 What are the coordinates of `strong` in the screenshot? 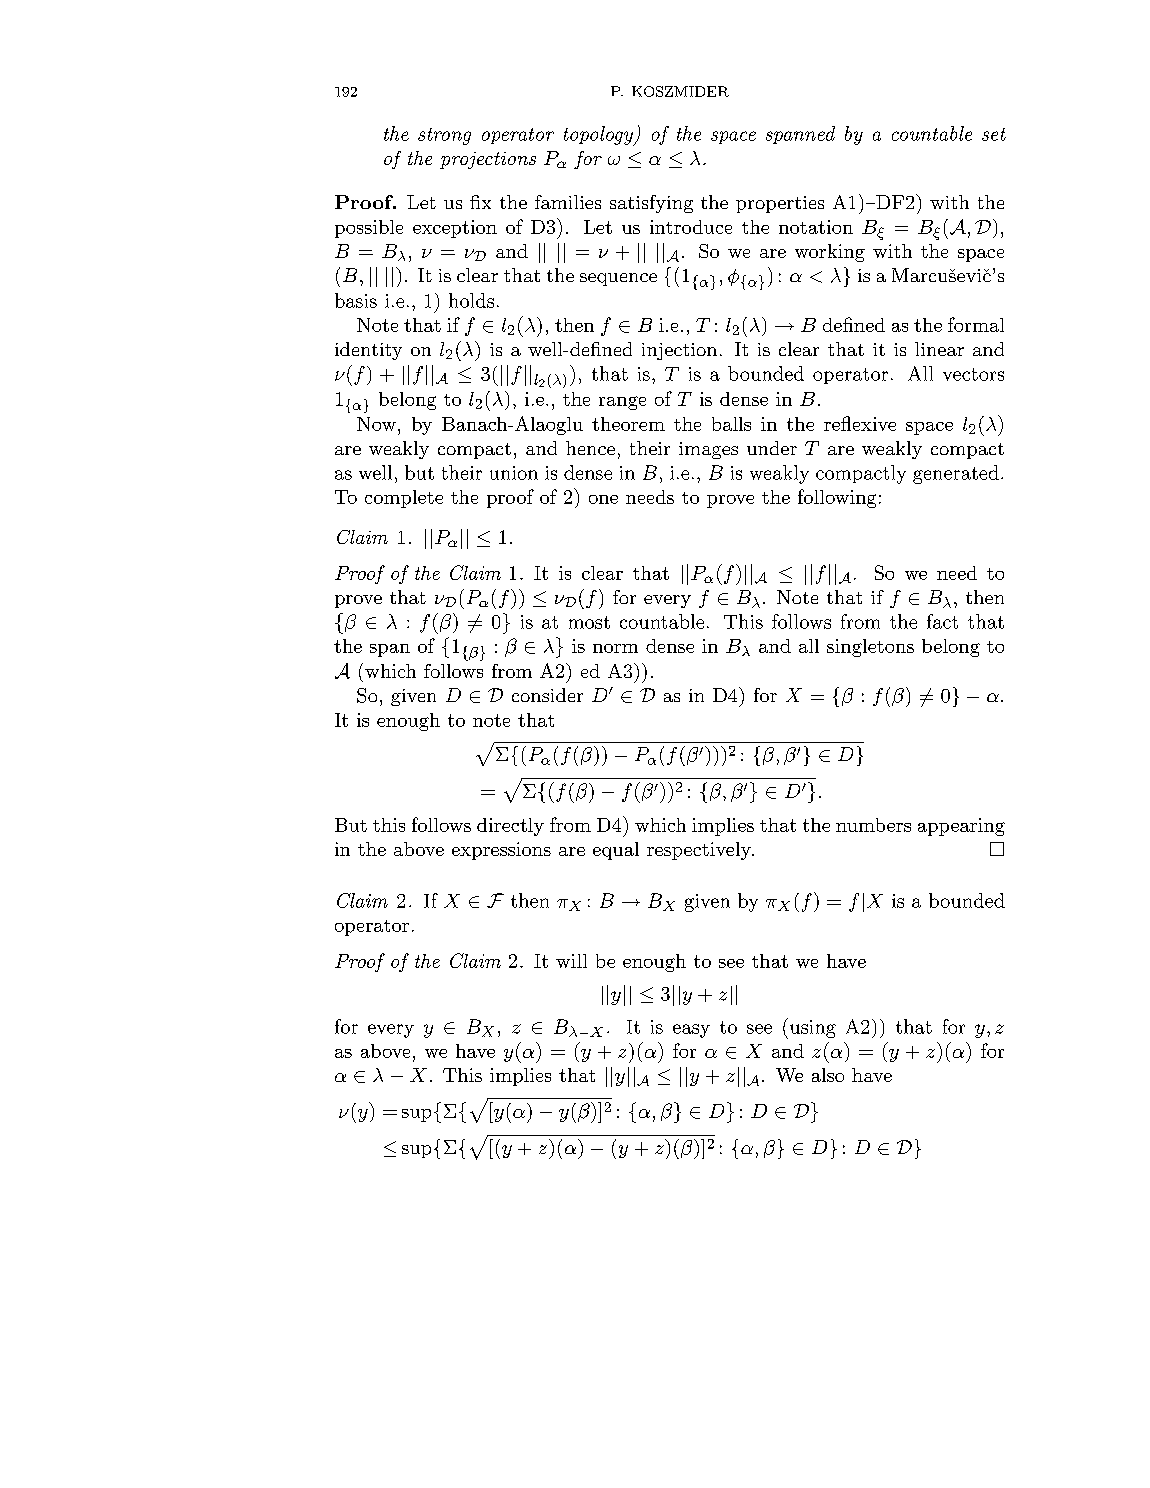 It's located at (444, 136).
